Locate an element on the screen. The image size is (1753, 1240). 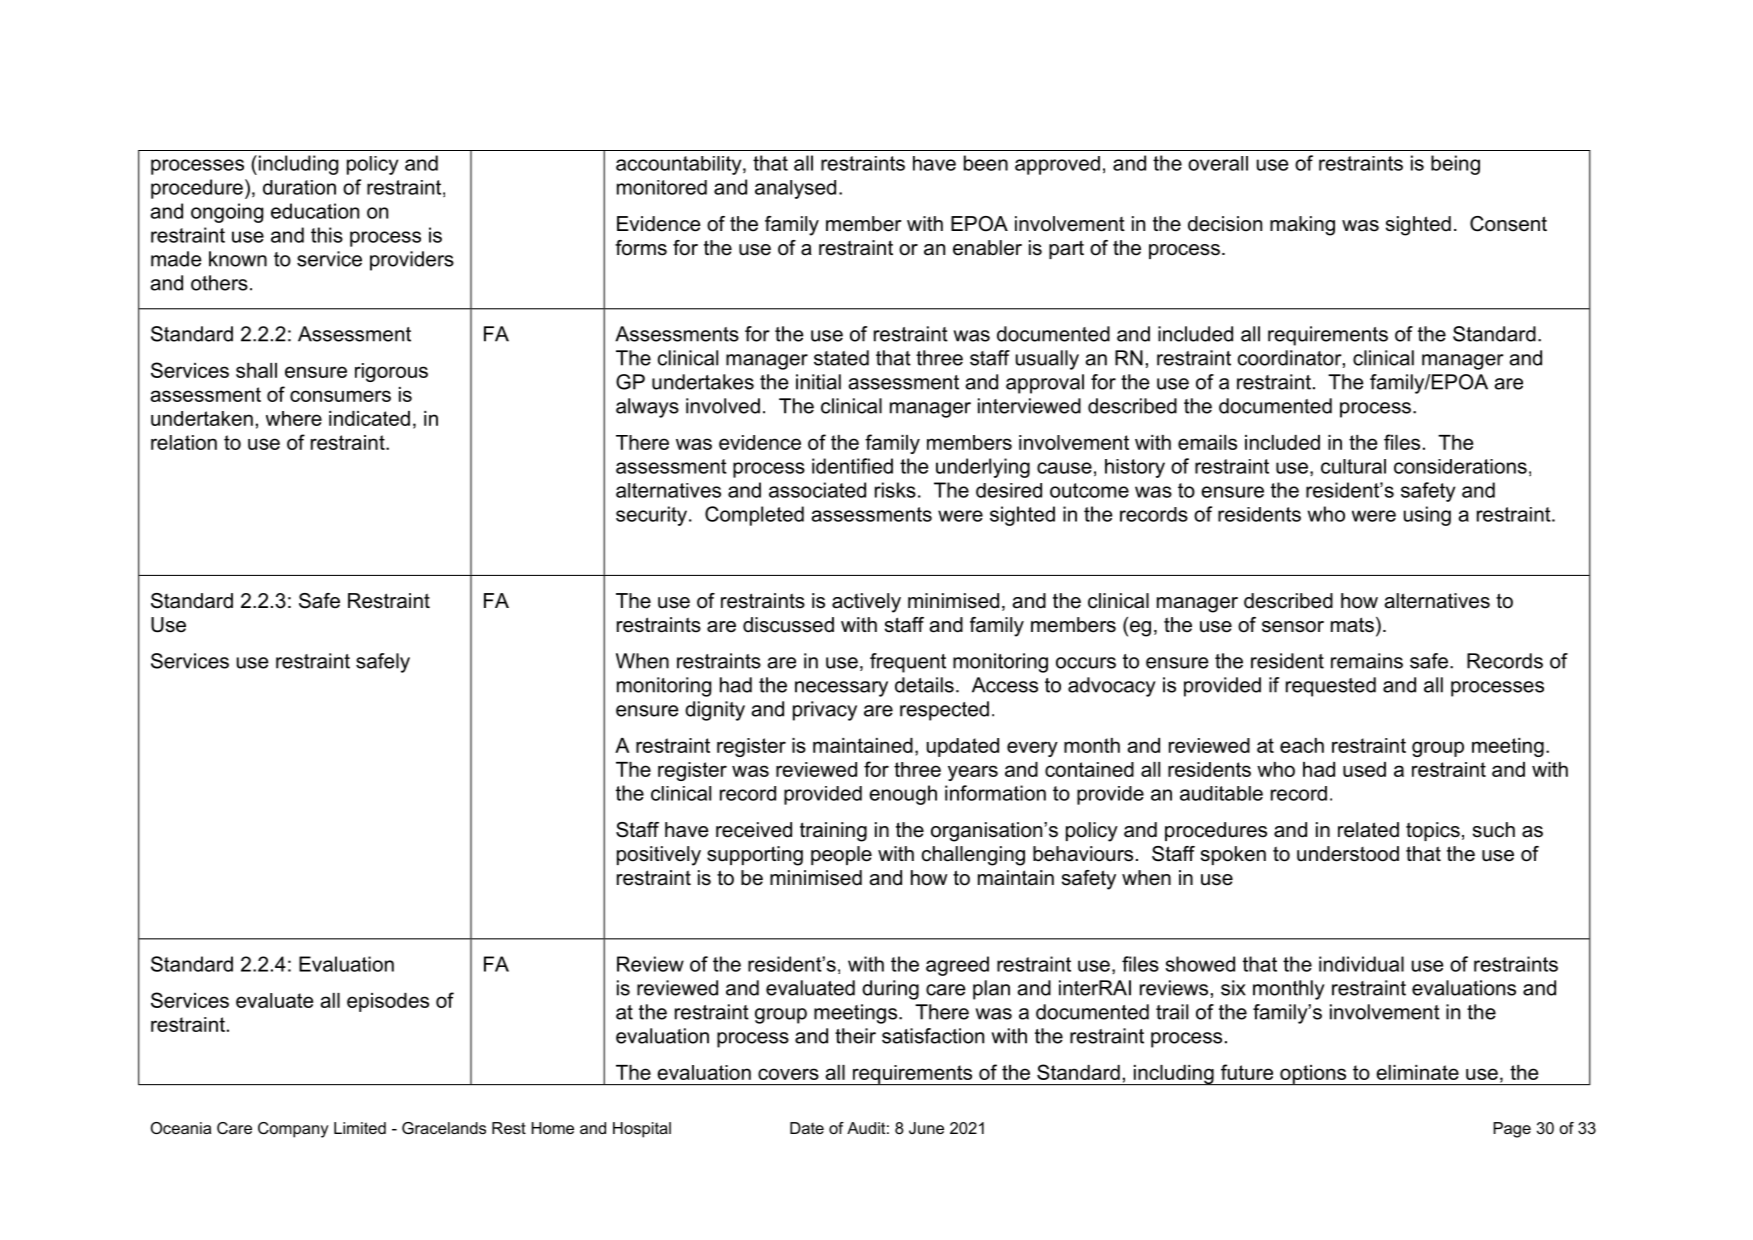
dignity is located at coordinates (715, 711).
